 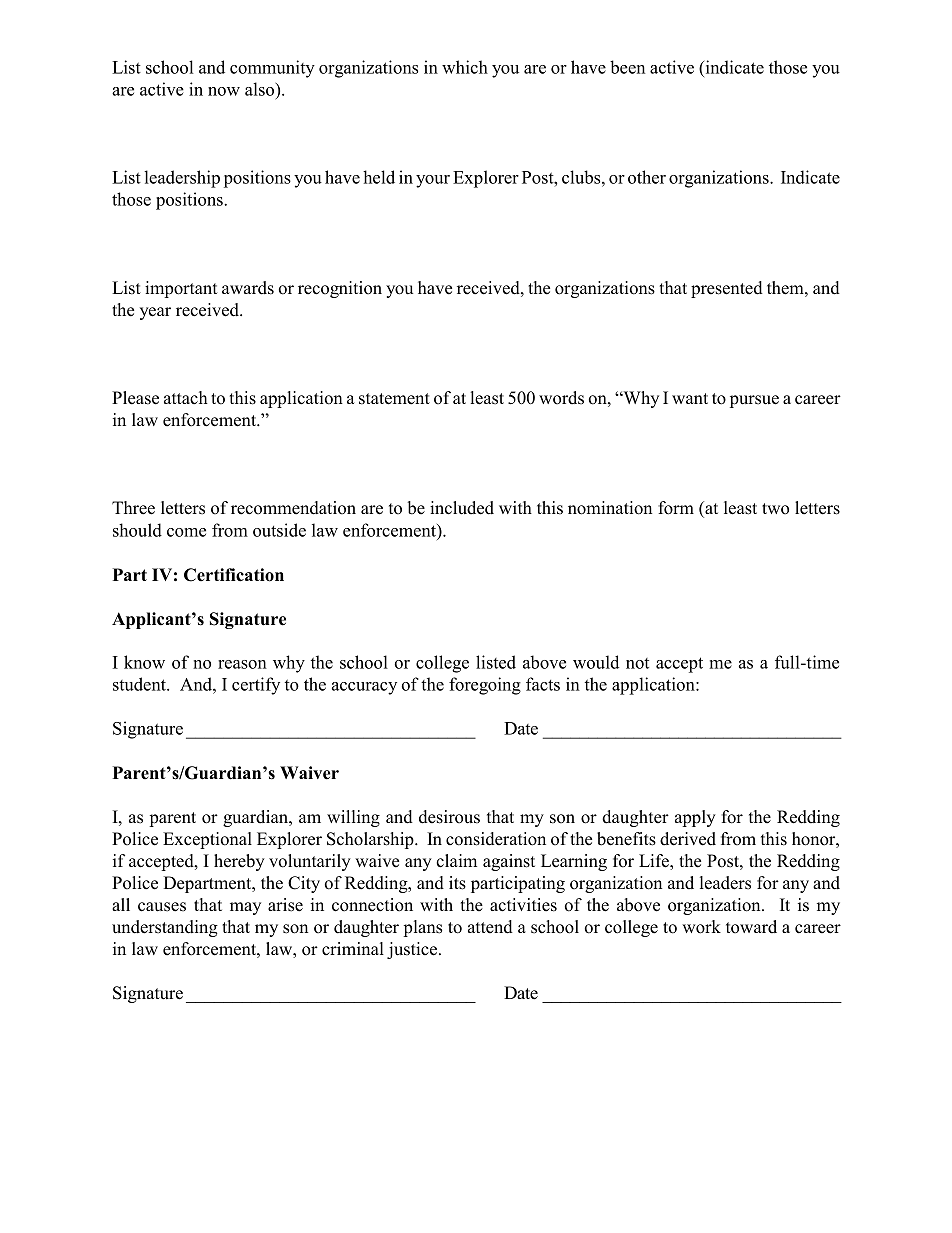 What do you see at coordinates (627, 67) in the page?
I see `been` at bounding box center [627, 67].
